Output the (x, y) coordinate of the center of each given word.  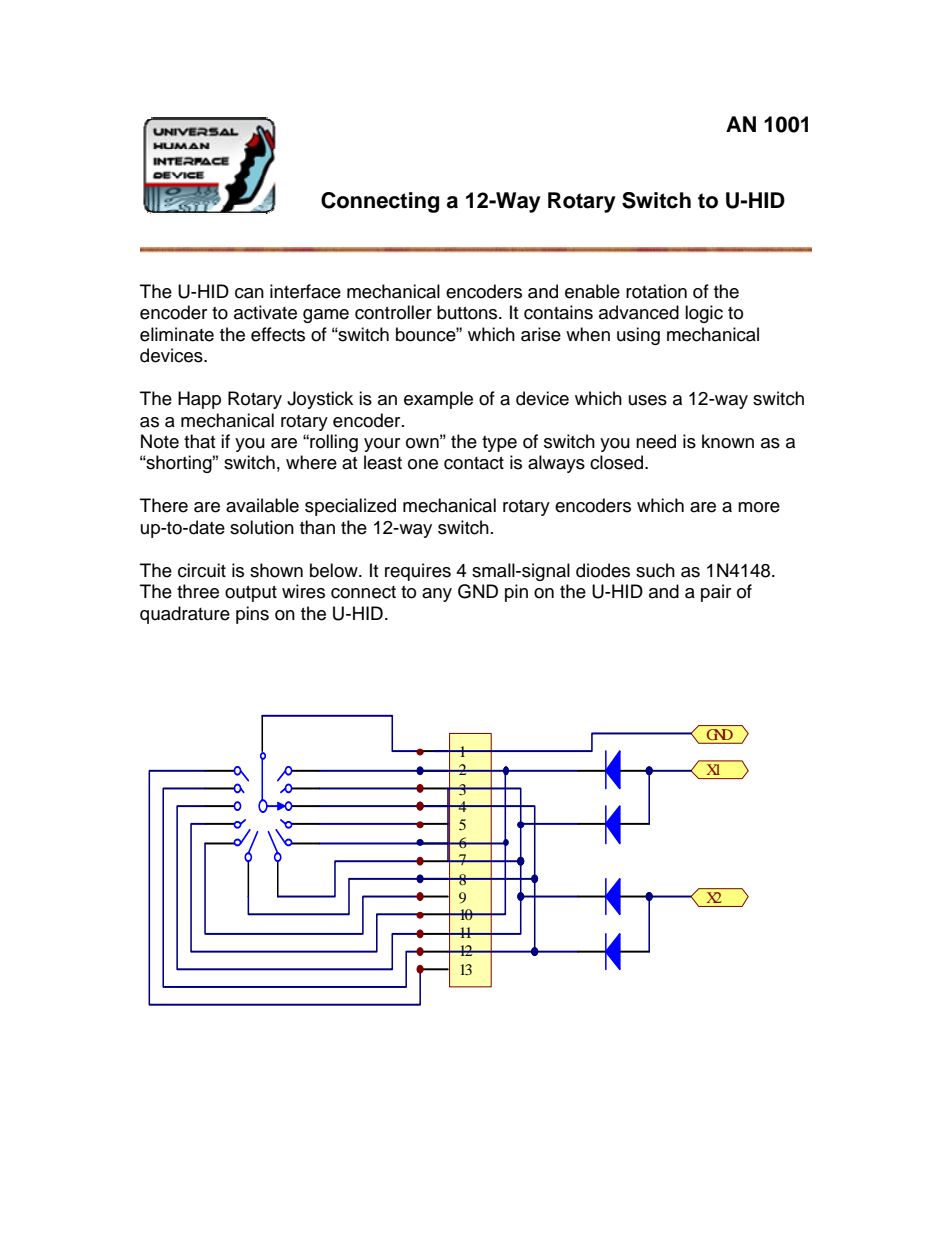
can (249, 293)
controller (393, 312)
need (656, 441)
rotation (656, 291)
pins (252, 615)
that (199, 441)
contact (474, 463)
